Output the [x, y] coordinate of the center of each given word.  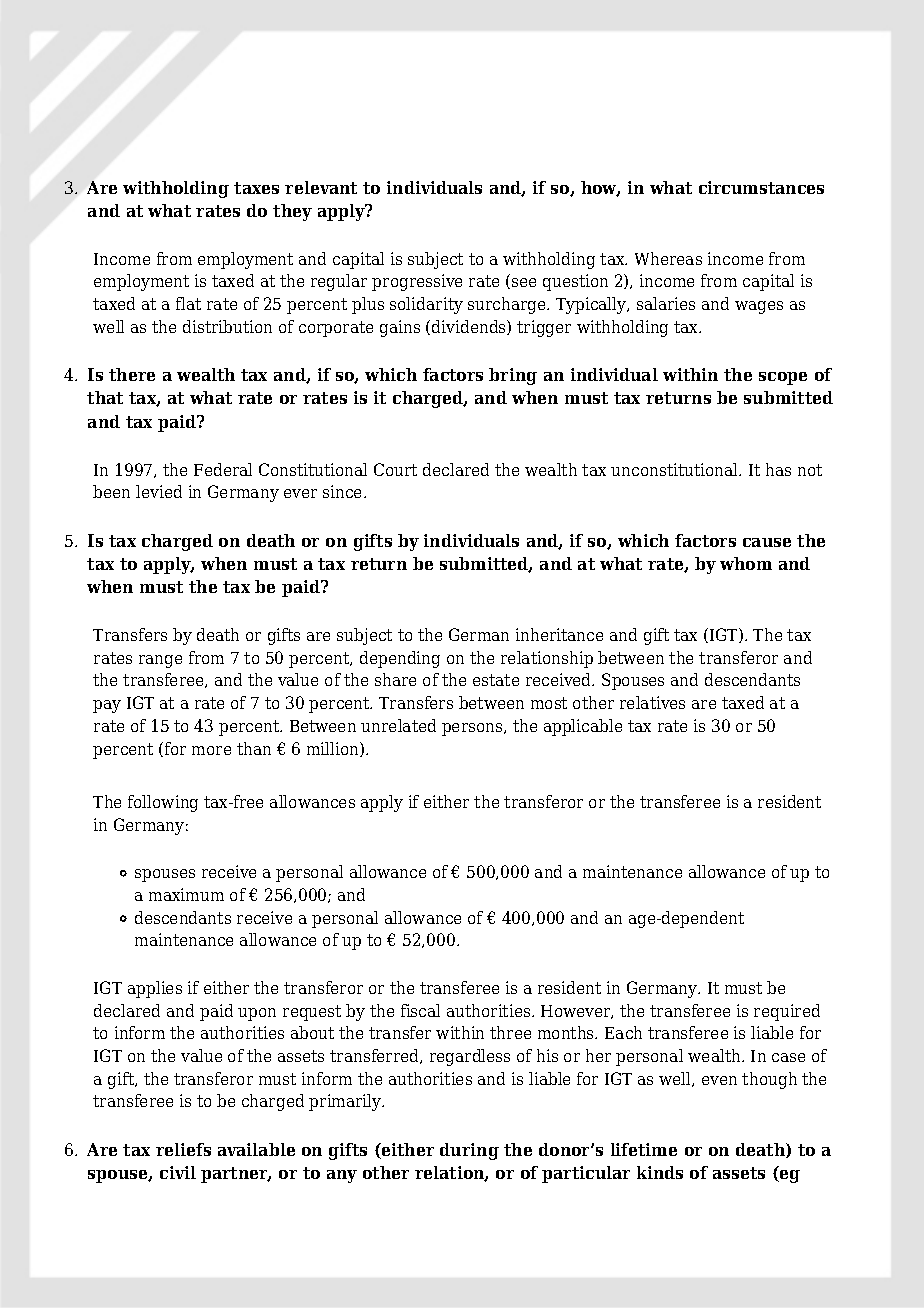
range [160, 661]
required [787, 1012]
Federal [223, 469]
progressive [417, 282]
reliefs [183, 1149]
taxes [256, 188]
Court [395, 469]
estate [496, 680]
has [778, 469]
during [469, 1151]
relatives [652, 702]
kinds [660, 1172]
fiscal [420, 1010]
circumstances [761, 187]
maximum [186, 894]
